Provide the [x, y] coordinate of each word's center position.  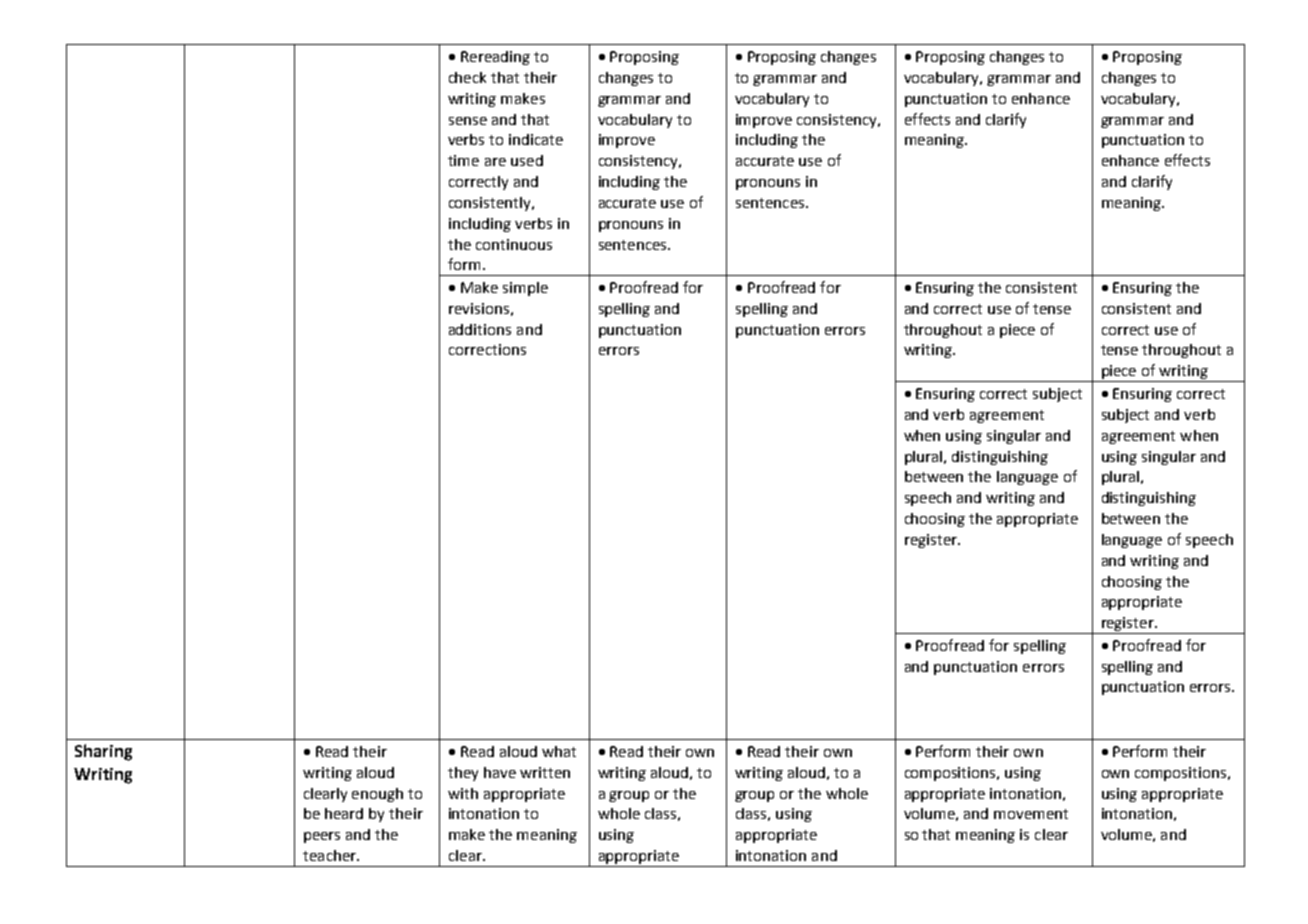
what [559, 751]
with [463, 793]
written [545, 772]
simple [525, 289]
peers [322, 837]
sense [468, 121]
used [527, 160]
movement [1031, 814]
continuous [514, 244]
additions [480, 329]
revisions [479, 308]
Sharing [103, 752]
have [500, 772]
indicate [536, 139]
